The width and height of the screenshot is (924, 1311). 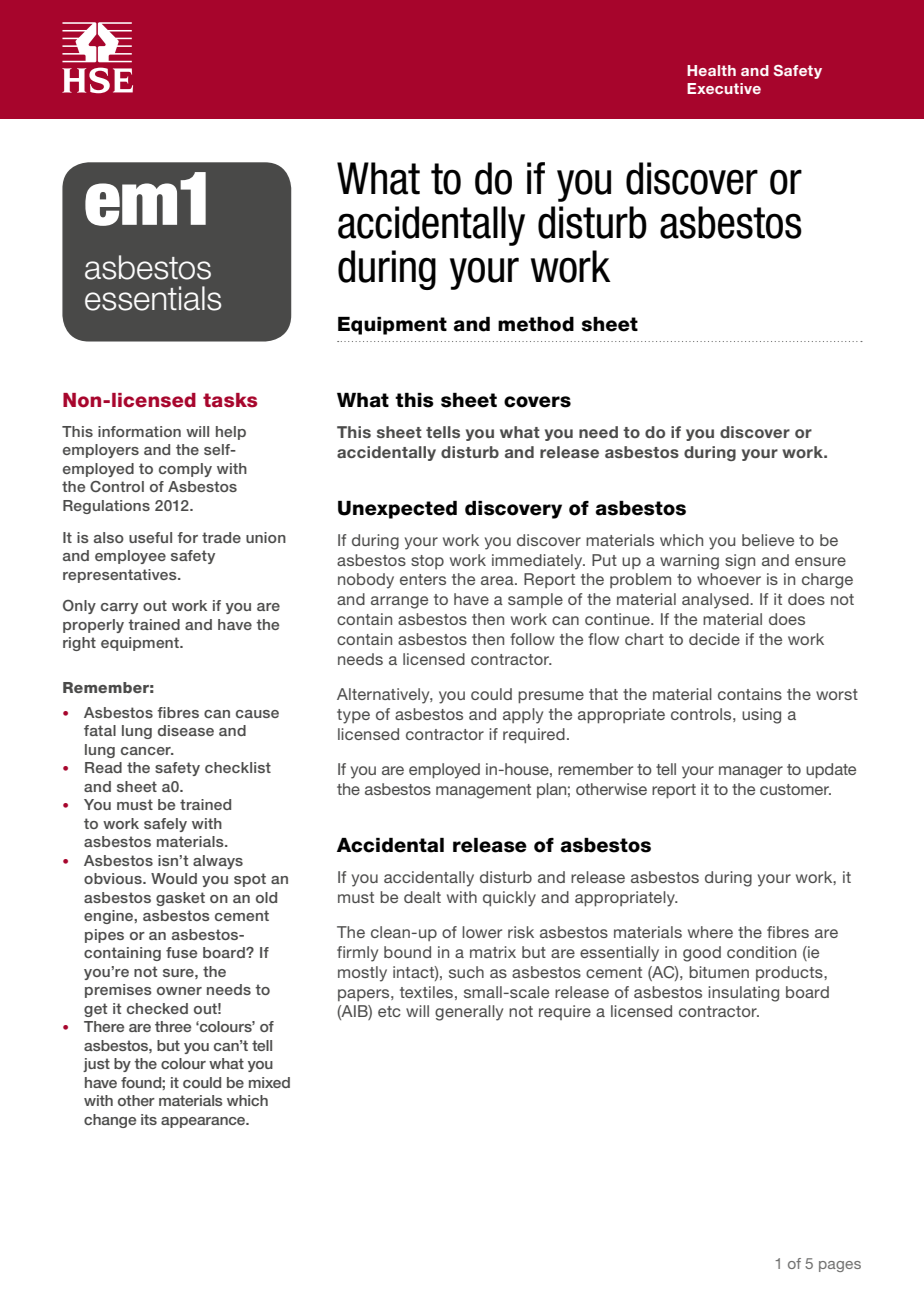 What do you see at coordinates (397, 510) in the screenshot?
I see `Unexpected` at bounding box center [397, 510].
